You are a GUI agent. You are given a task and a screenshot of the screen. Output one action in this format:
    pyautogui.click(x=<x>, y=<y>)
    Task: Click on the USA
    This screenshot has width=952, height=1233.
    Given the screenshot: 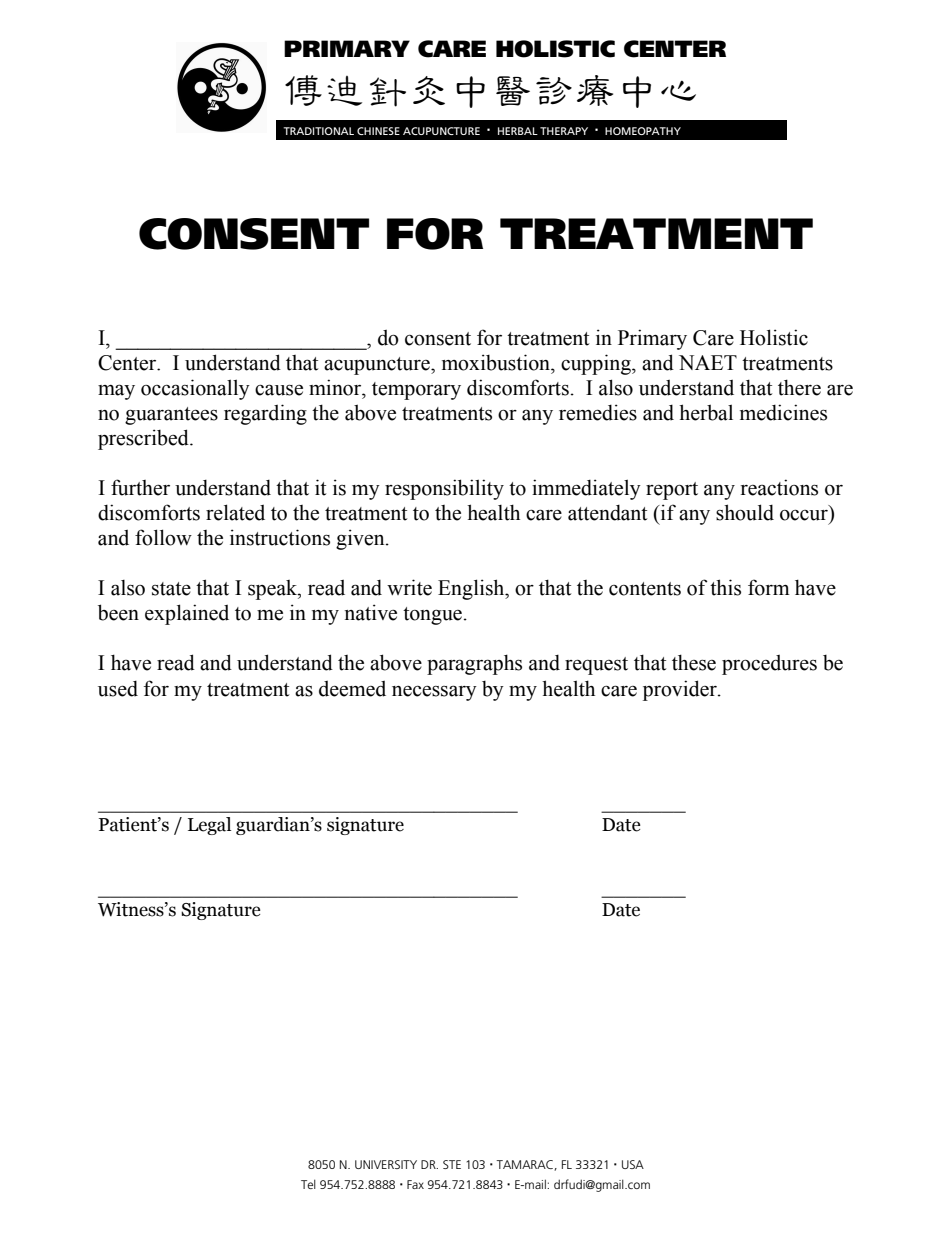 What is the action you would take?
    pyautogui.click(x=633, y=1164)
